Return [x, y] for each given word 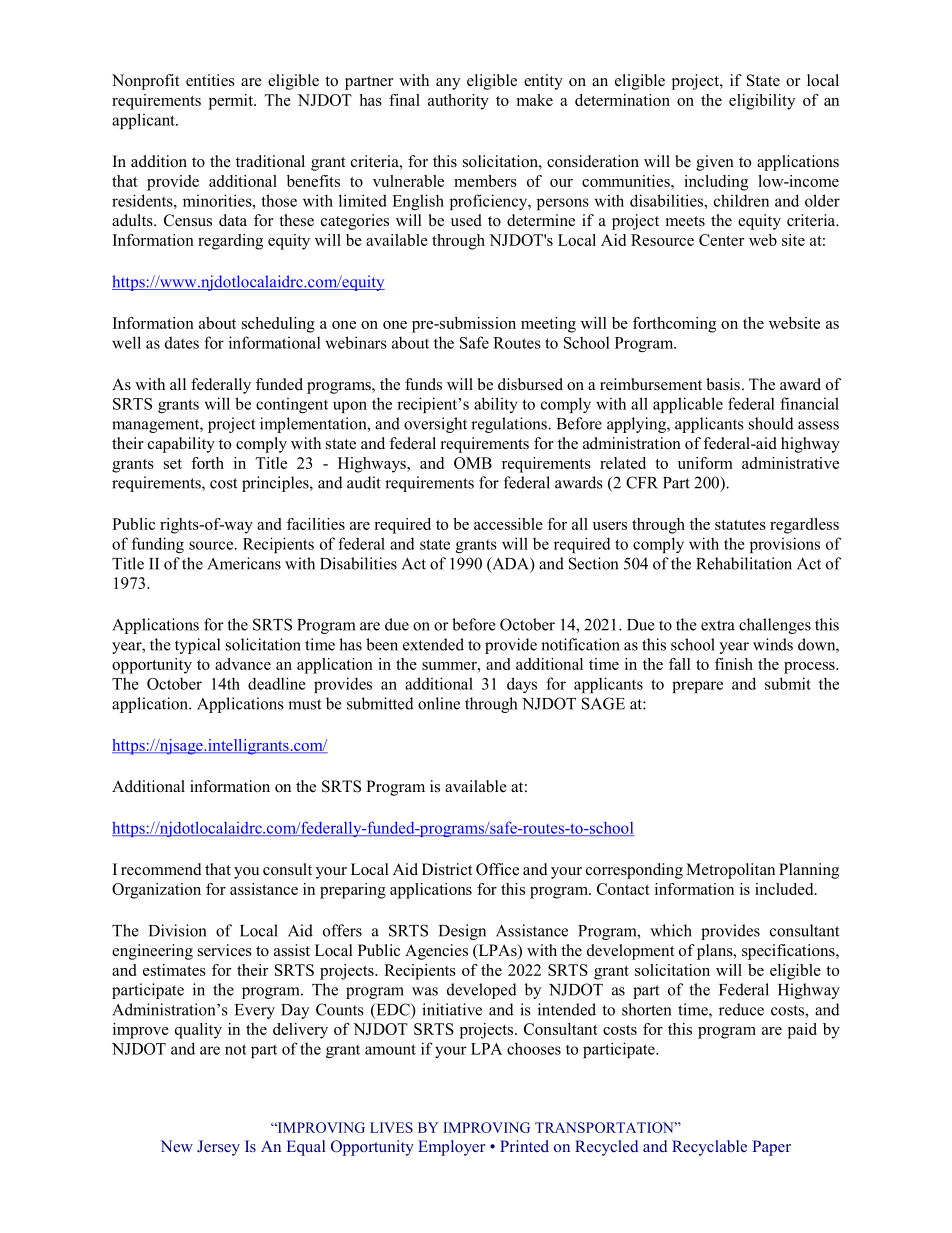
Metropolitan [730, 871]
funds [423, 384]
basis [723, 384]
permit [232, 102]
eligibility [762, 102]
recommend [161, 869]
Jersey [218, 1148]
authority [458, 102]
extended [433, 644]
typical [197, 646]
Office [497, 869]
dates [182, 342]
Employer [451, 1148]
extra [718, 625]
